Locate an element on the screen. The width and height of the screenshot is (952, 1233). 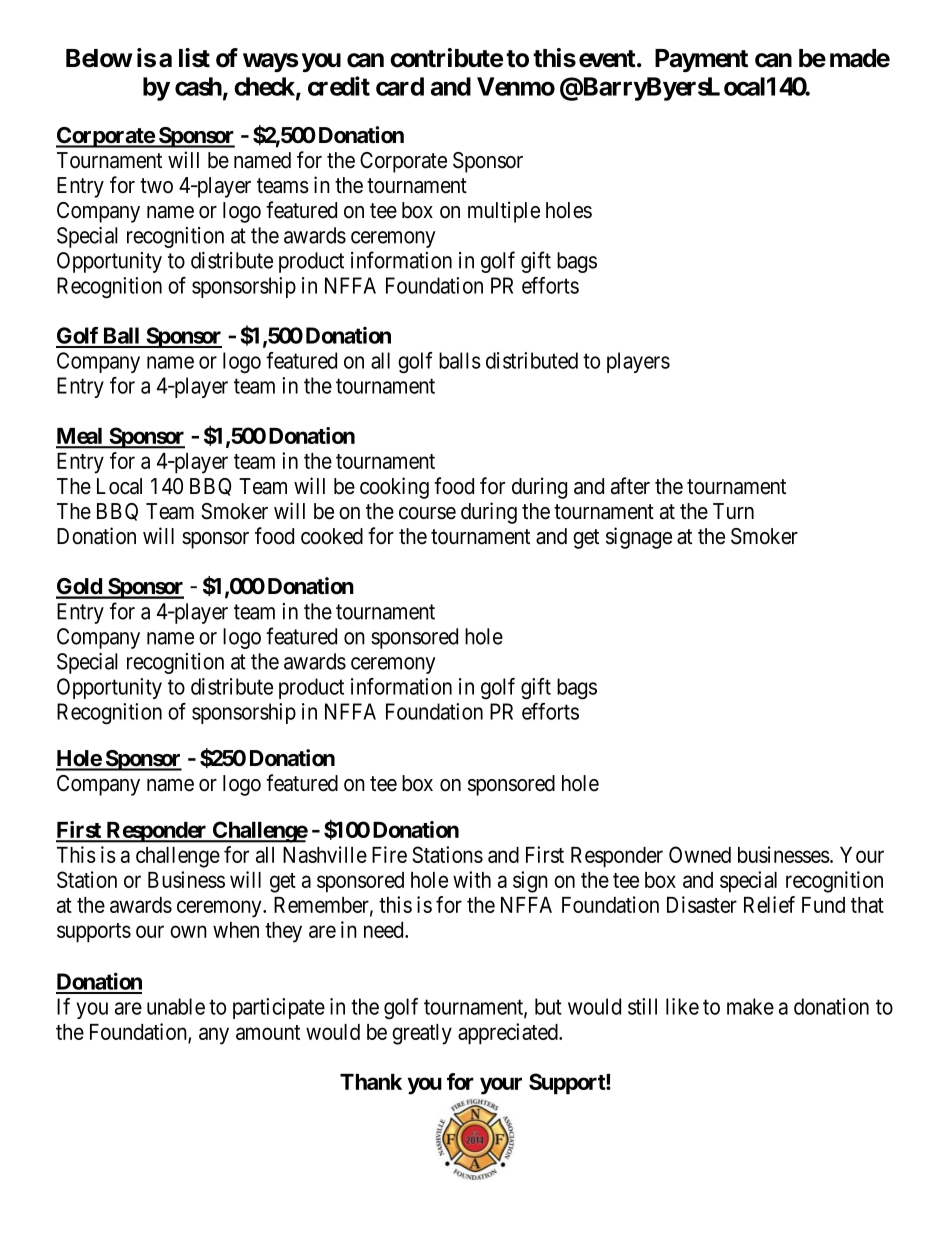
amount is located at coordinates (268, 1032).
